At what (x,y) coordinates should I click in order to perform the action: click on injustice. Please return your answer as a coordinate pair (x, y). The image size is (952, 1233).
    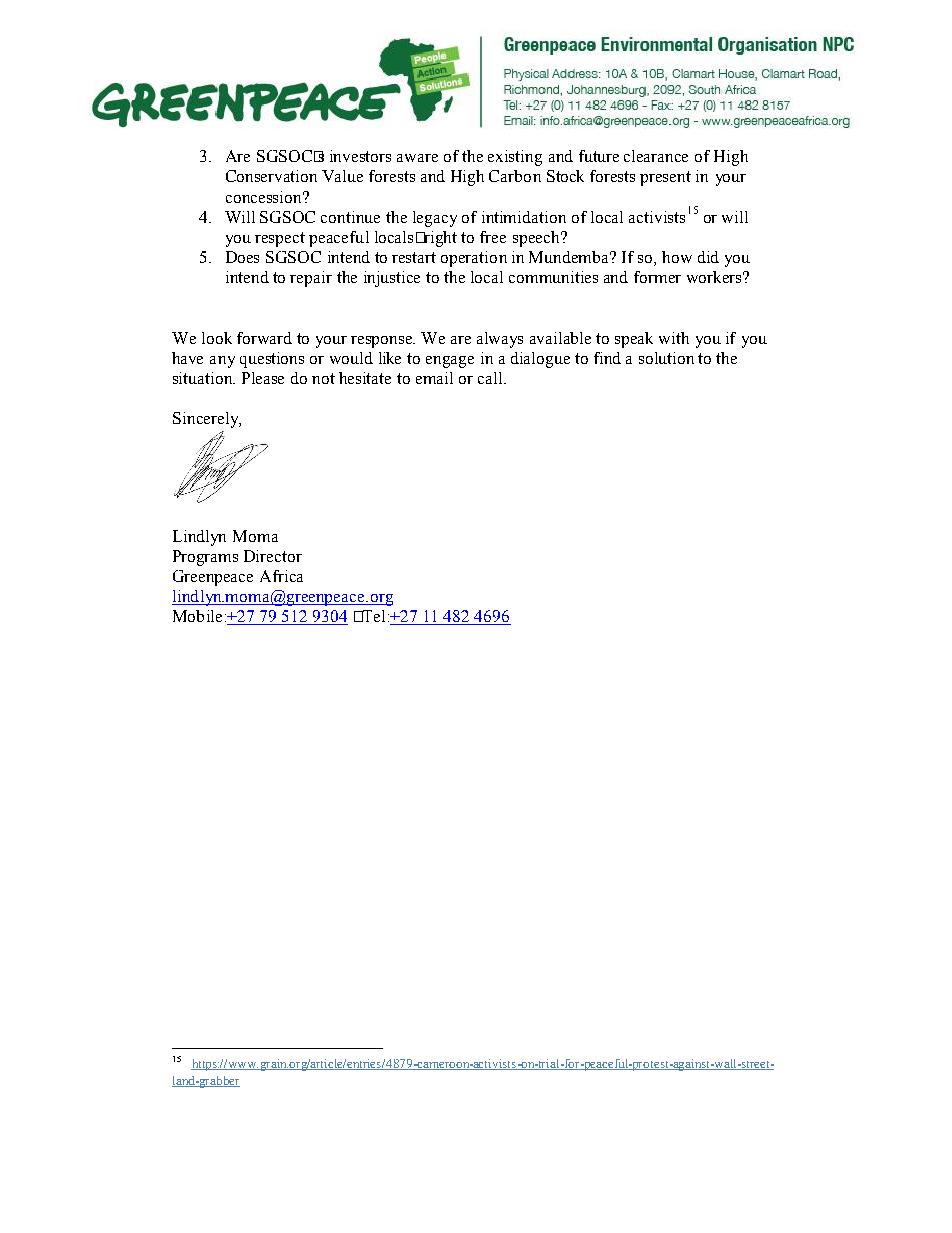
    Looking at the image, I should click on (392, 279).
